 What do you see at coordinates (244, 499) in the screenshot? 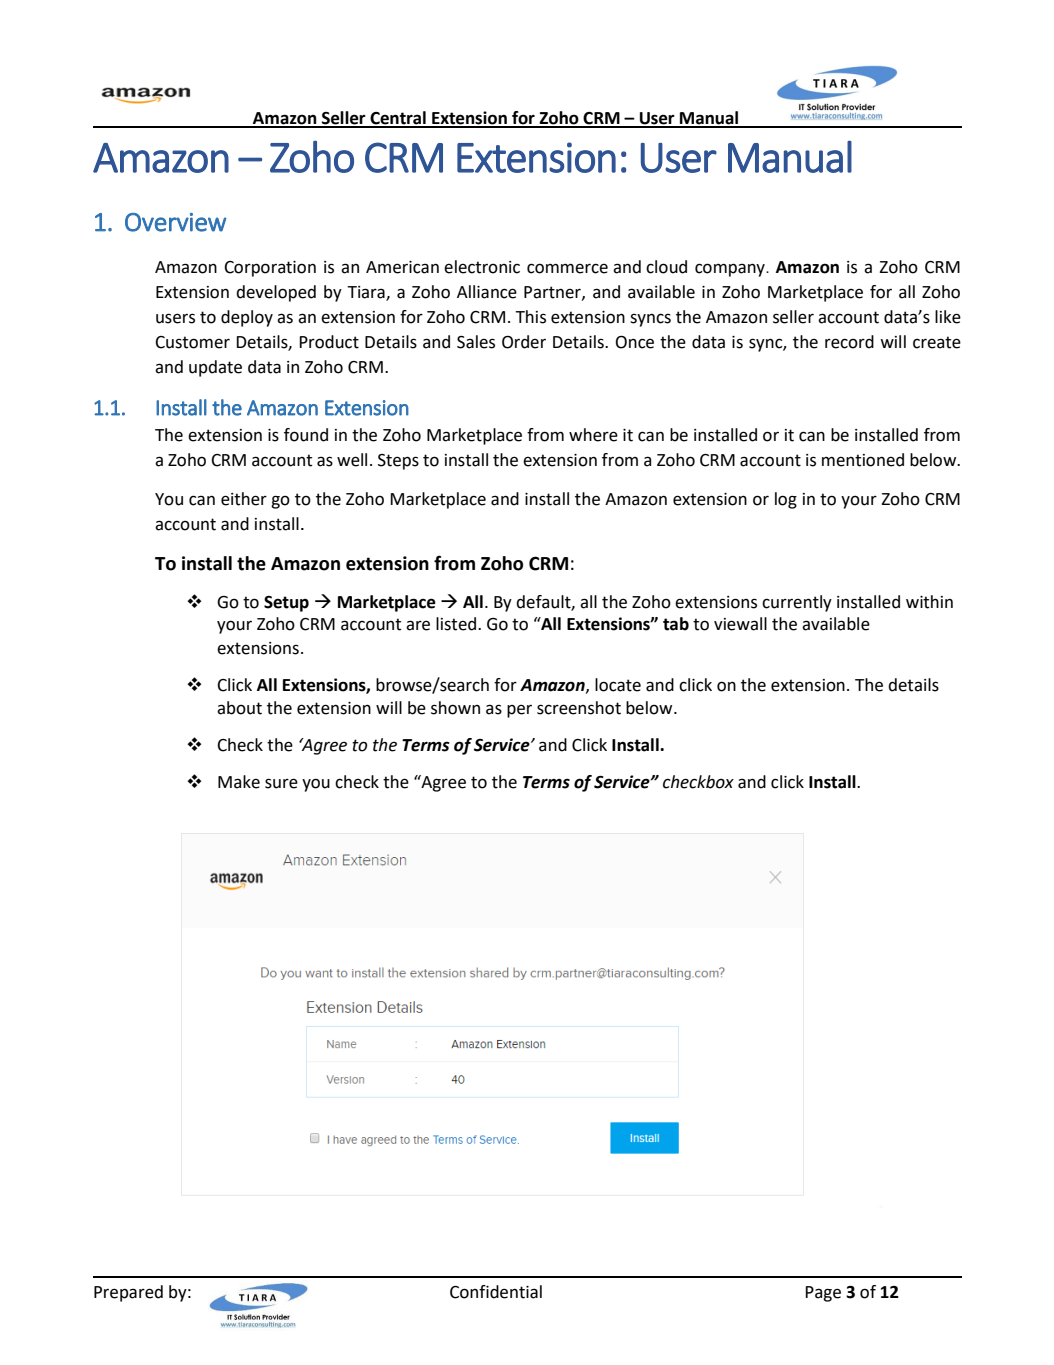
I see `either` at bounding box center [244, 499].
